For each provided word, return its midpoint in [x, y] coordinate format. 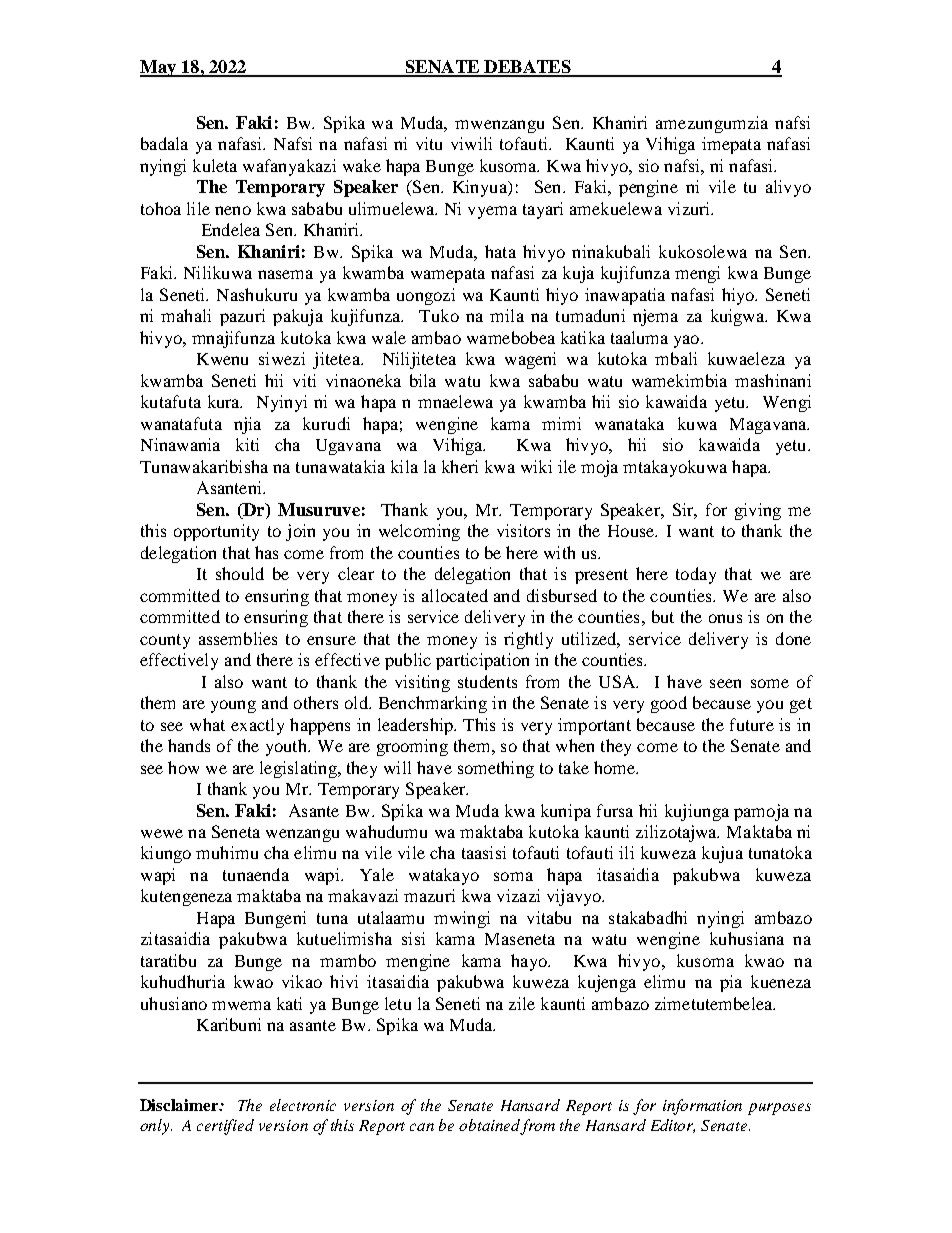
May [159, 68]
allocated [455, 595]
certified [225, 1127]
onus [725, 618]
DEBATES [527, 68]
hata [500, 251]
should [240, 573]
